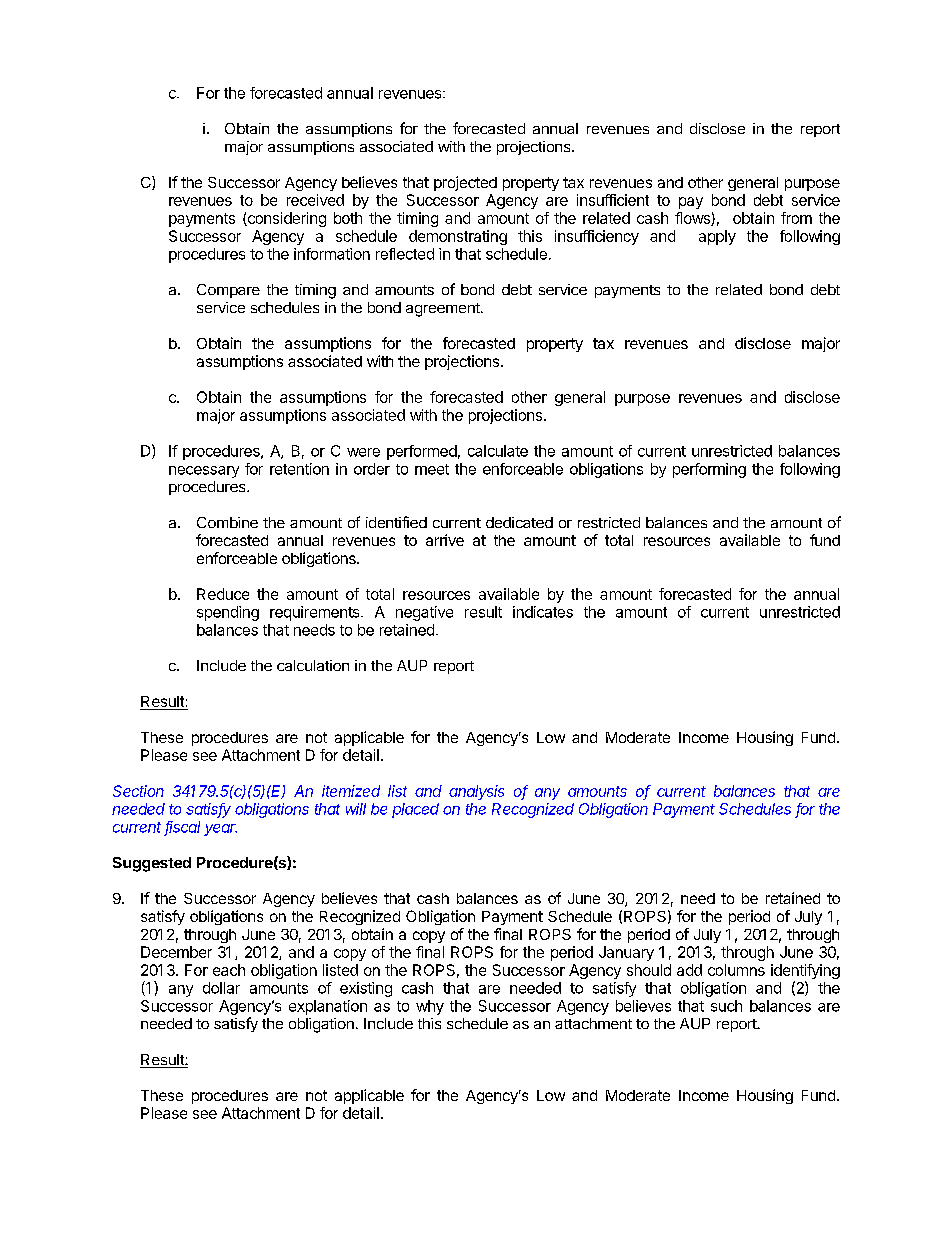 The width and height of the page is (952, 1233). What do you see at coordinates (430, 1007) in the page?
I see `why` at bounding box center [430, 1007].
